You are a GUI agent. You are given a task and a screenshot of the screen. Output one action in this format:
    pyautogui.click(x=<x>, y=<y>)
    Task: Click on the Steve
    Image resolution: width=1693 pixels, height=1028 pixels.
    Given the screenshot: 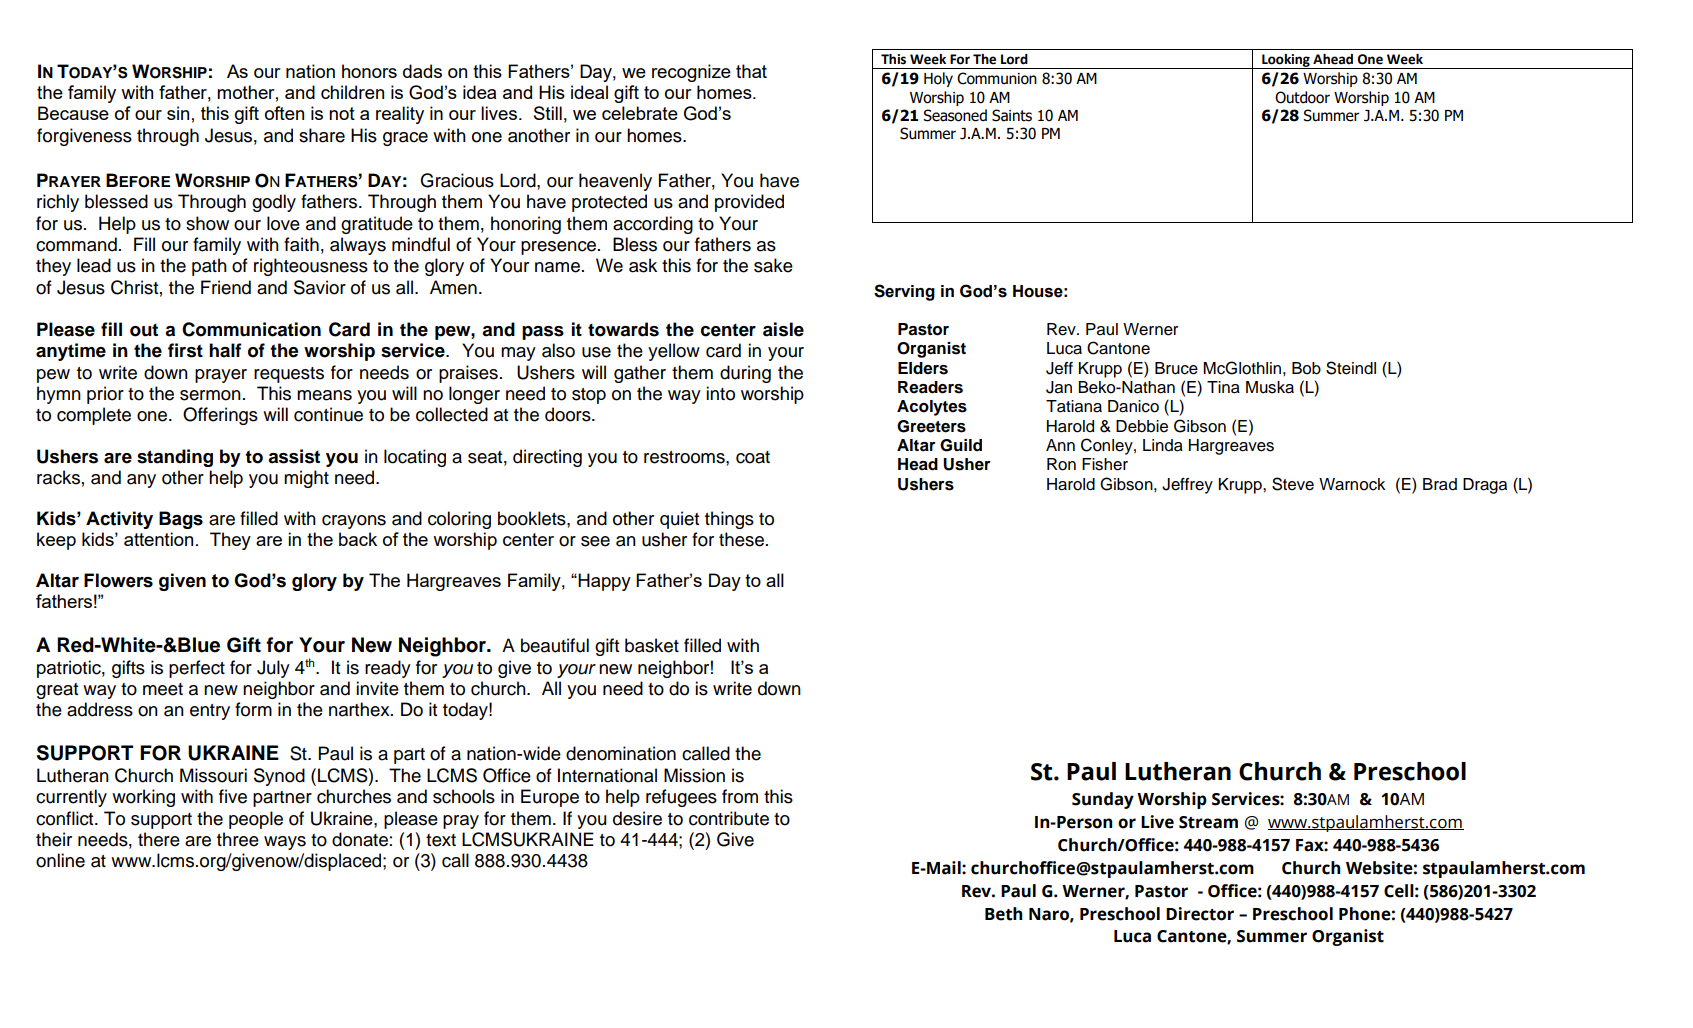 What is the action you would take?
    pyautogui.click(x=1293, y=484)
